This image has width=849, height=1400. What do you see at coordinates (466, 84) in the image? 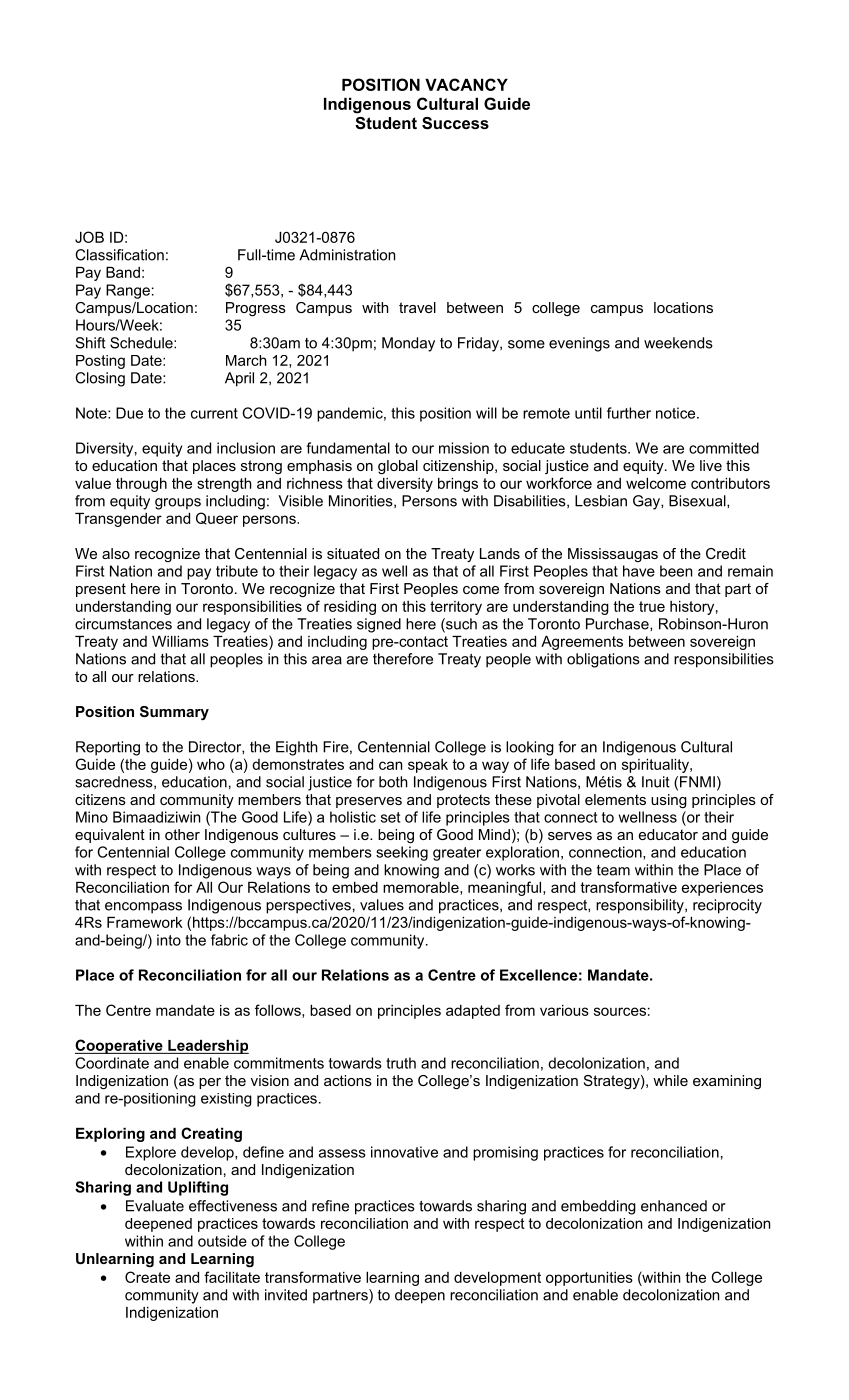
I see `VACANCY` at bounding box center [466, 84].
